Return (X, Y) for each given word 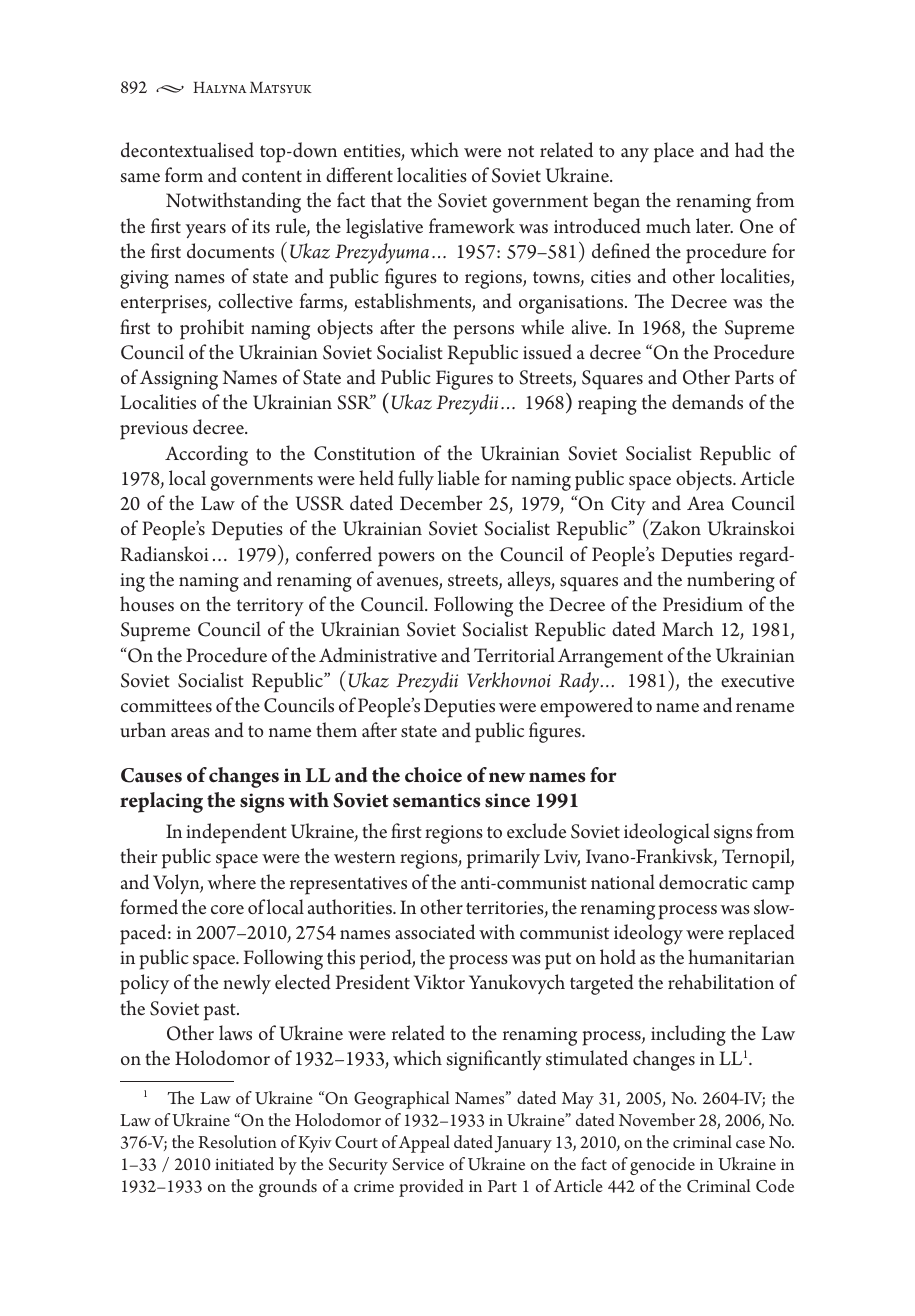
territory (270, 607)
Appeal (424, 1144)
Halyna (220, 87)
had (749, 150)
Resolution (237, 1141)
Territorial (514, 654)
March (688, 628)
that (386, 199)
